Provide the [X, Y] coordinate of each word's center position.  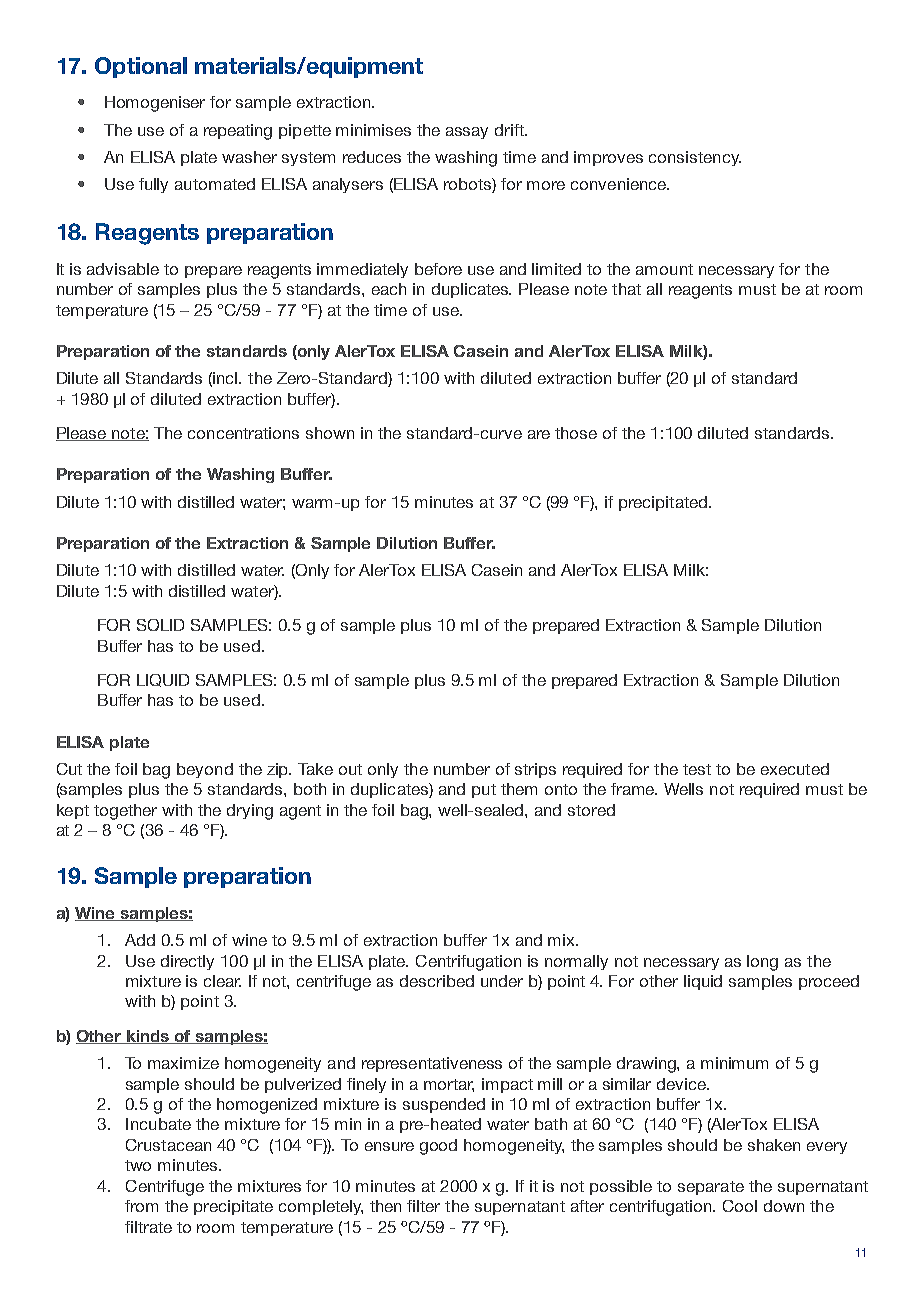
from [141, 1206]
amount [664, 269]
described [437, 981]
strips [535, 770]
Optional [141, 67]
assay [467, 133]
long [762, 963]
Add [140, 940]
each [389, 289]
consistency [695, 158]
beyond [205, 770]
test [697, 769]
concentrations [243, 433]
